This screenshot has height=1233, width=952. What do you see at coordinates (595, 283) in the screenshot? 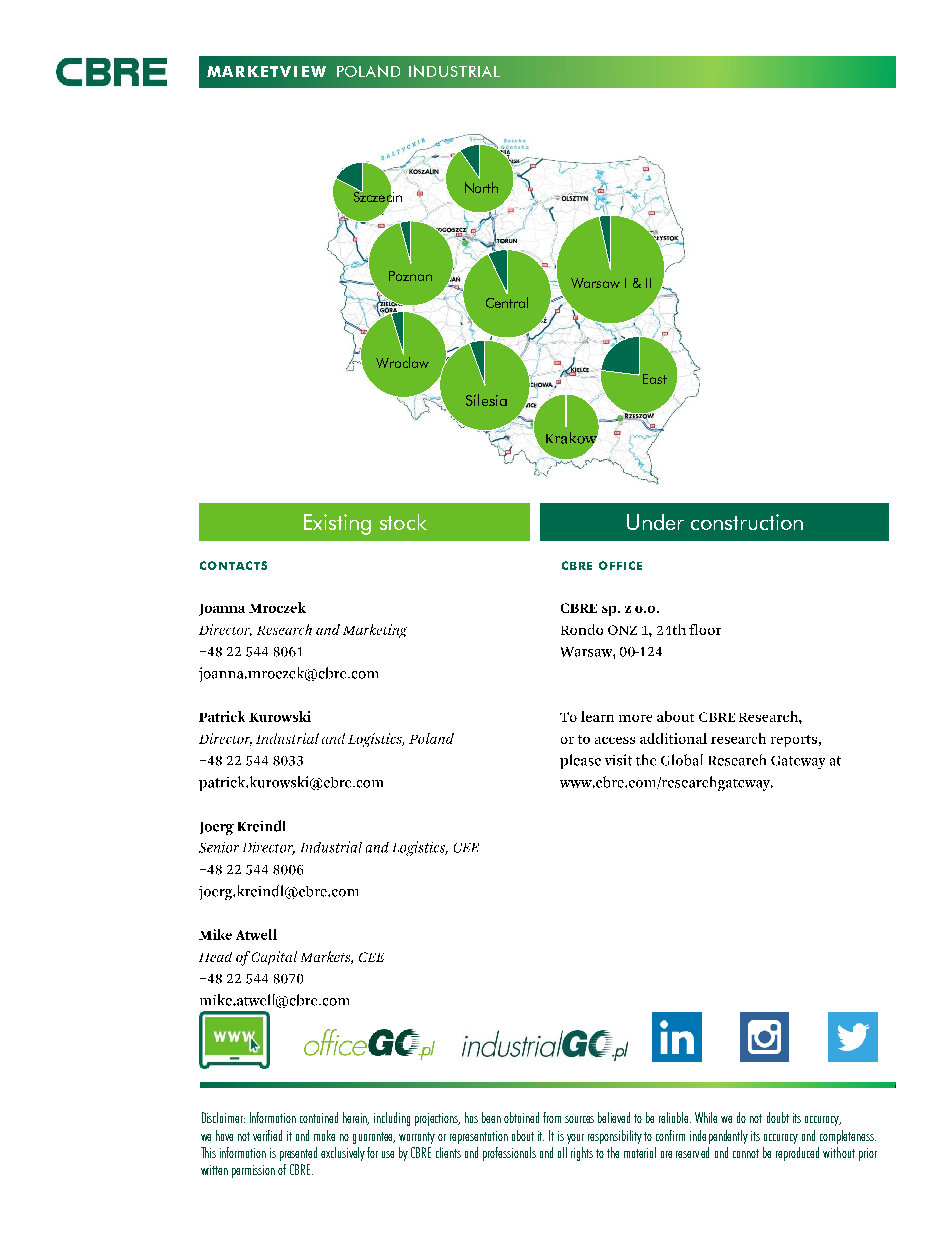
I see `Warsaw` at bounding box center [595, 283].
